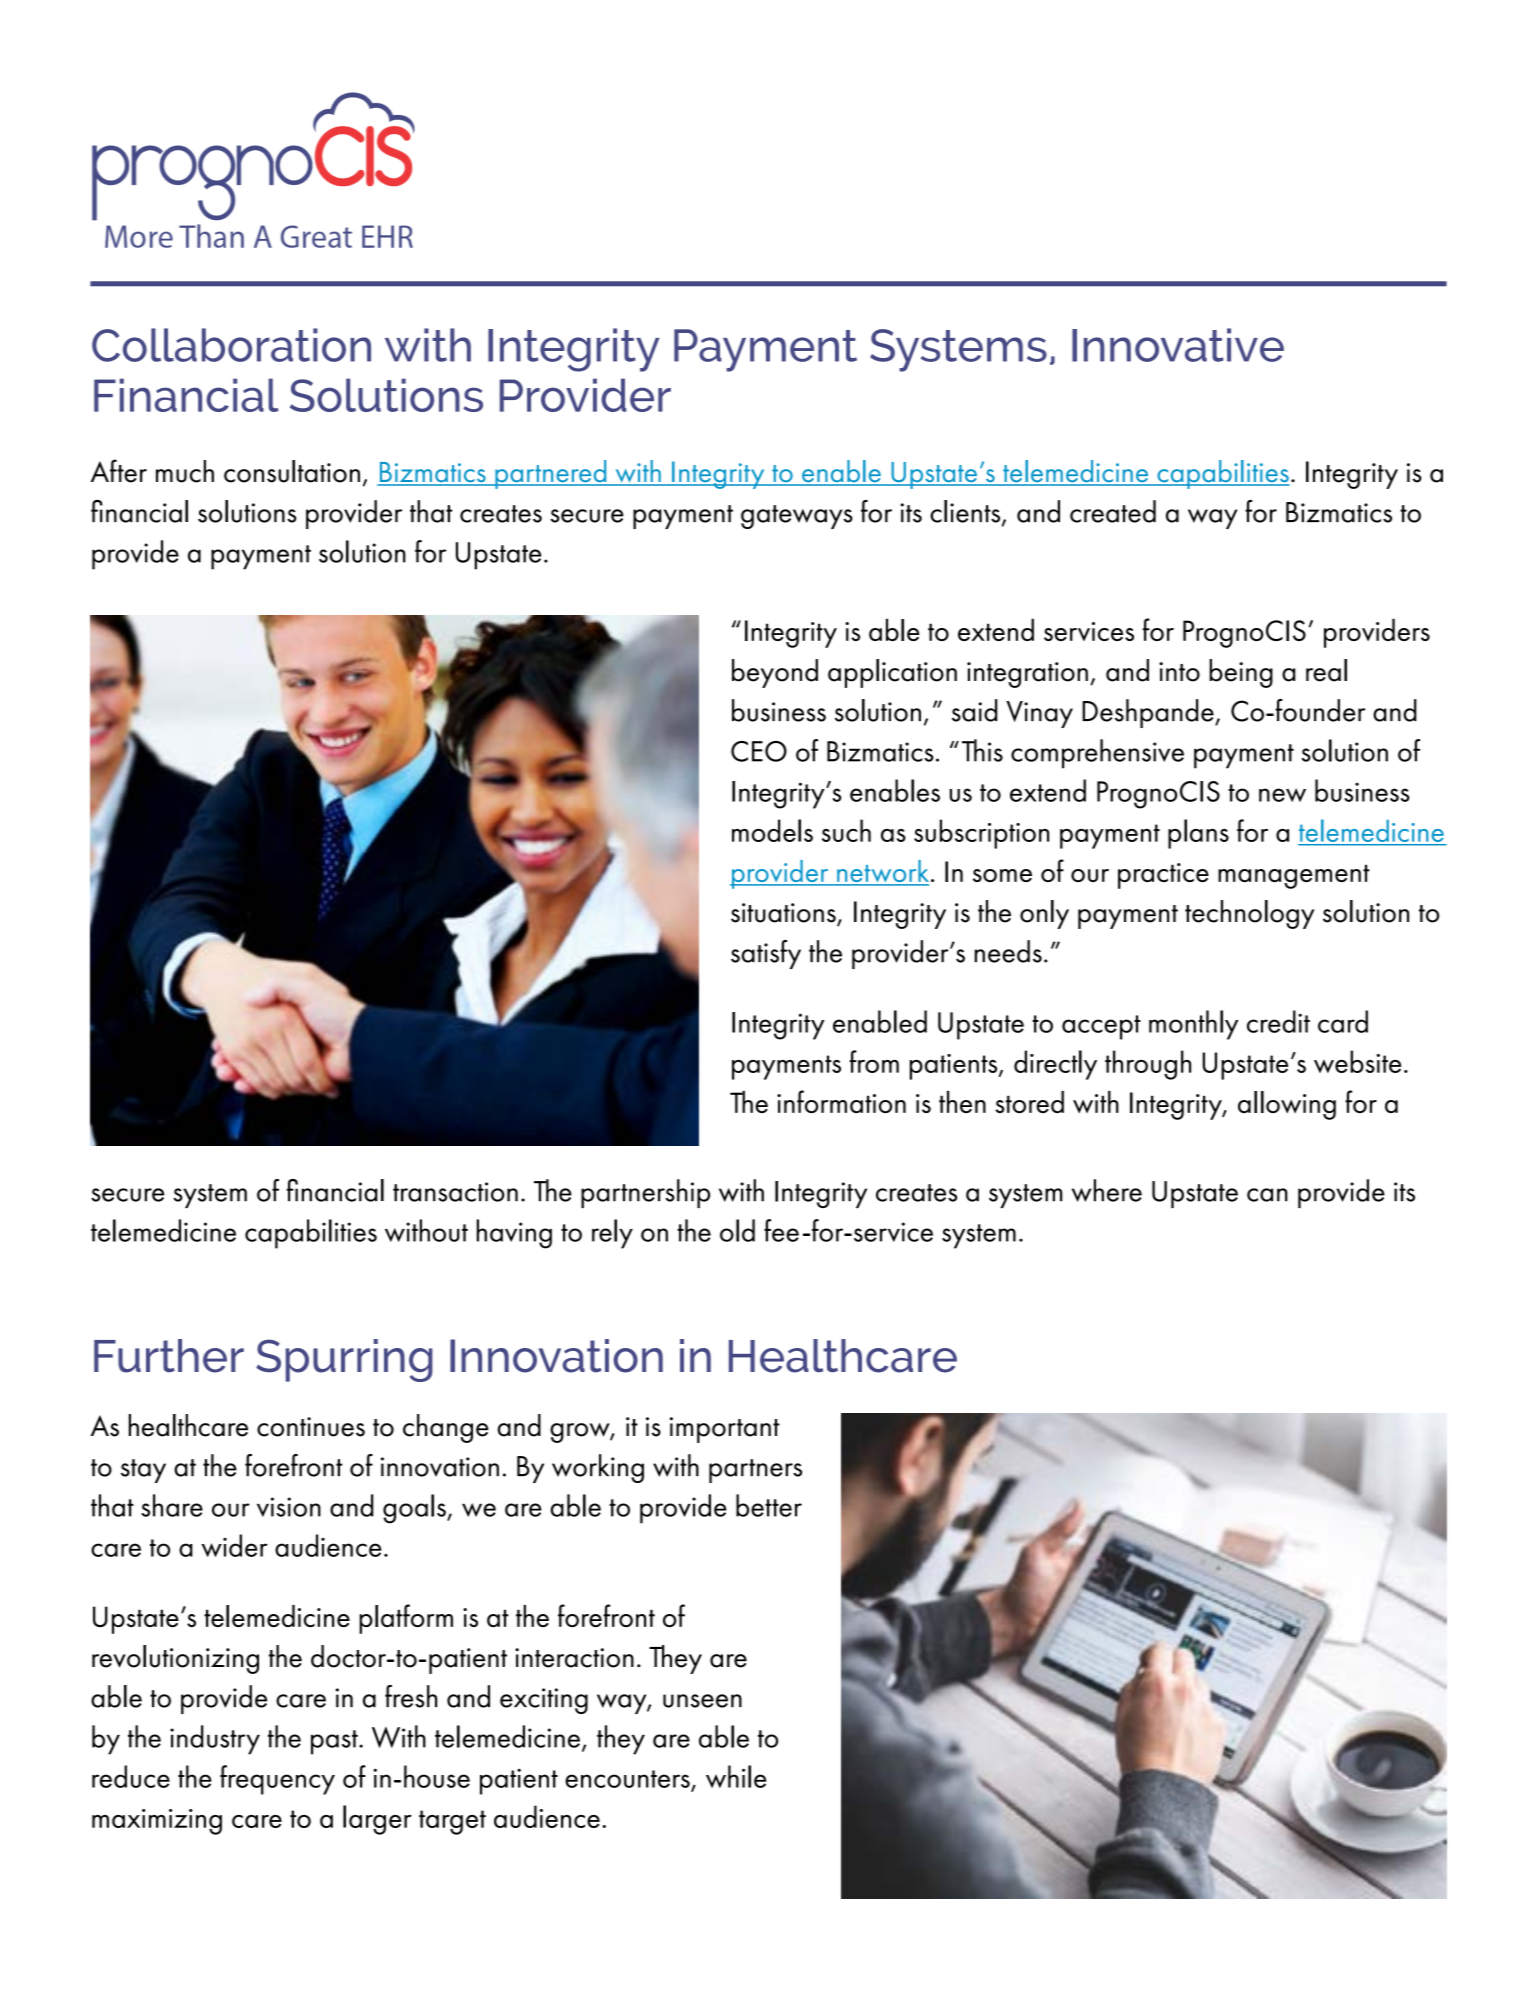 The height and width of the screenshot is (1989, 1537). Describe the element at coordinates (797, 517) in the screenshot. I see `gateways` at that location.
